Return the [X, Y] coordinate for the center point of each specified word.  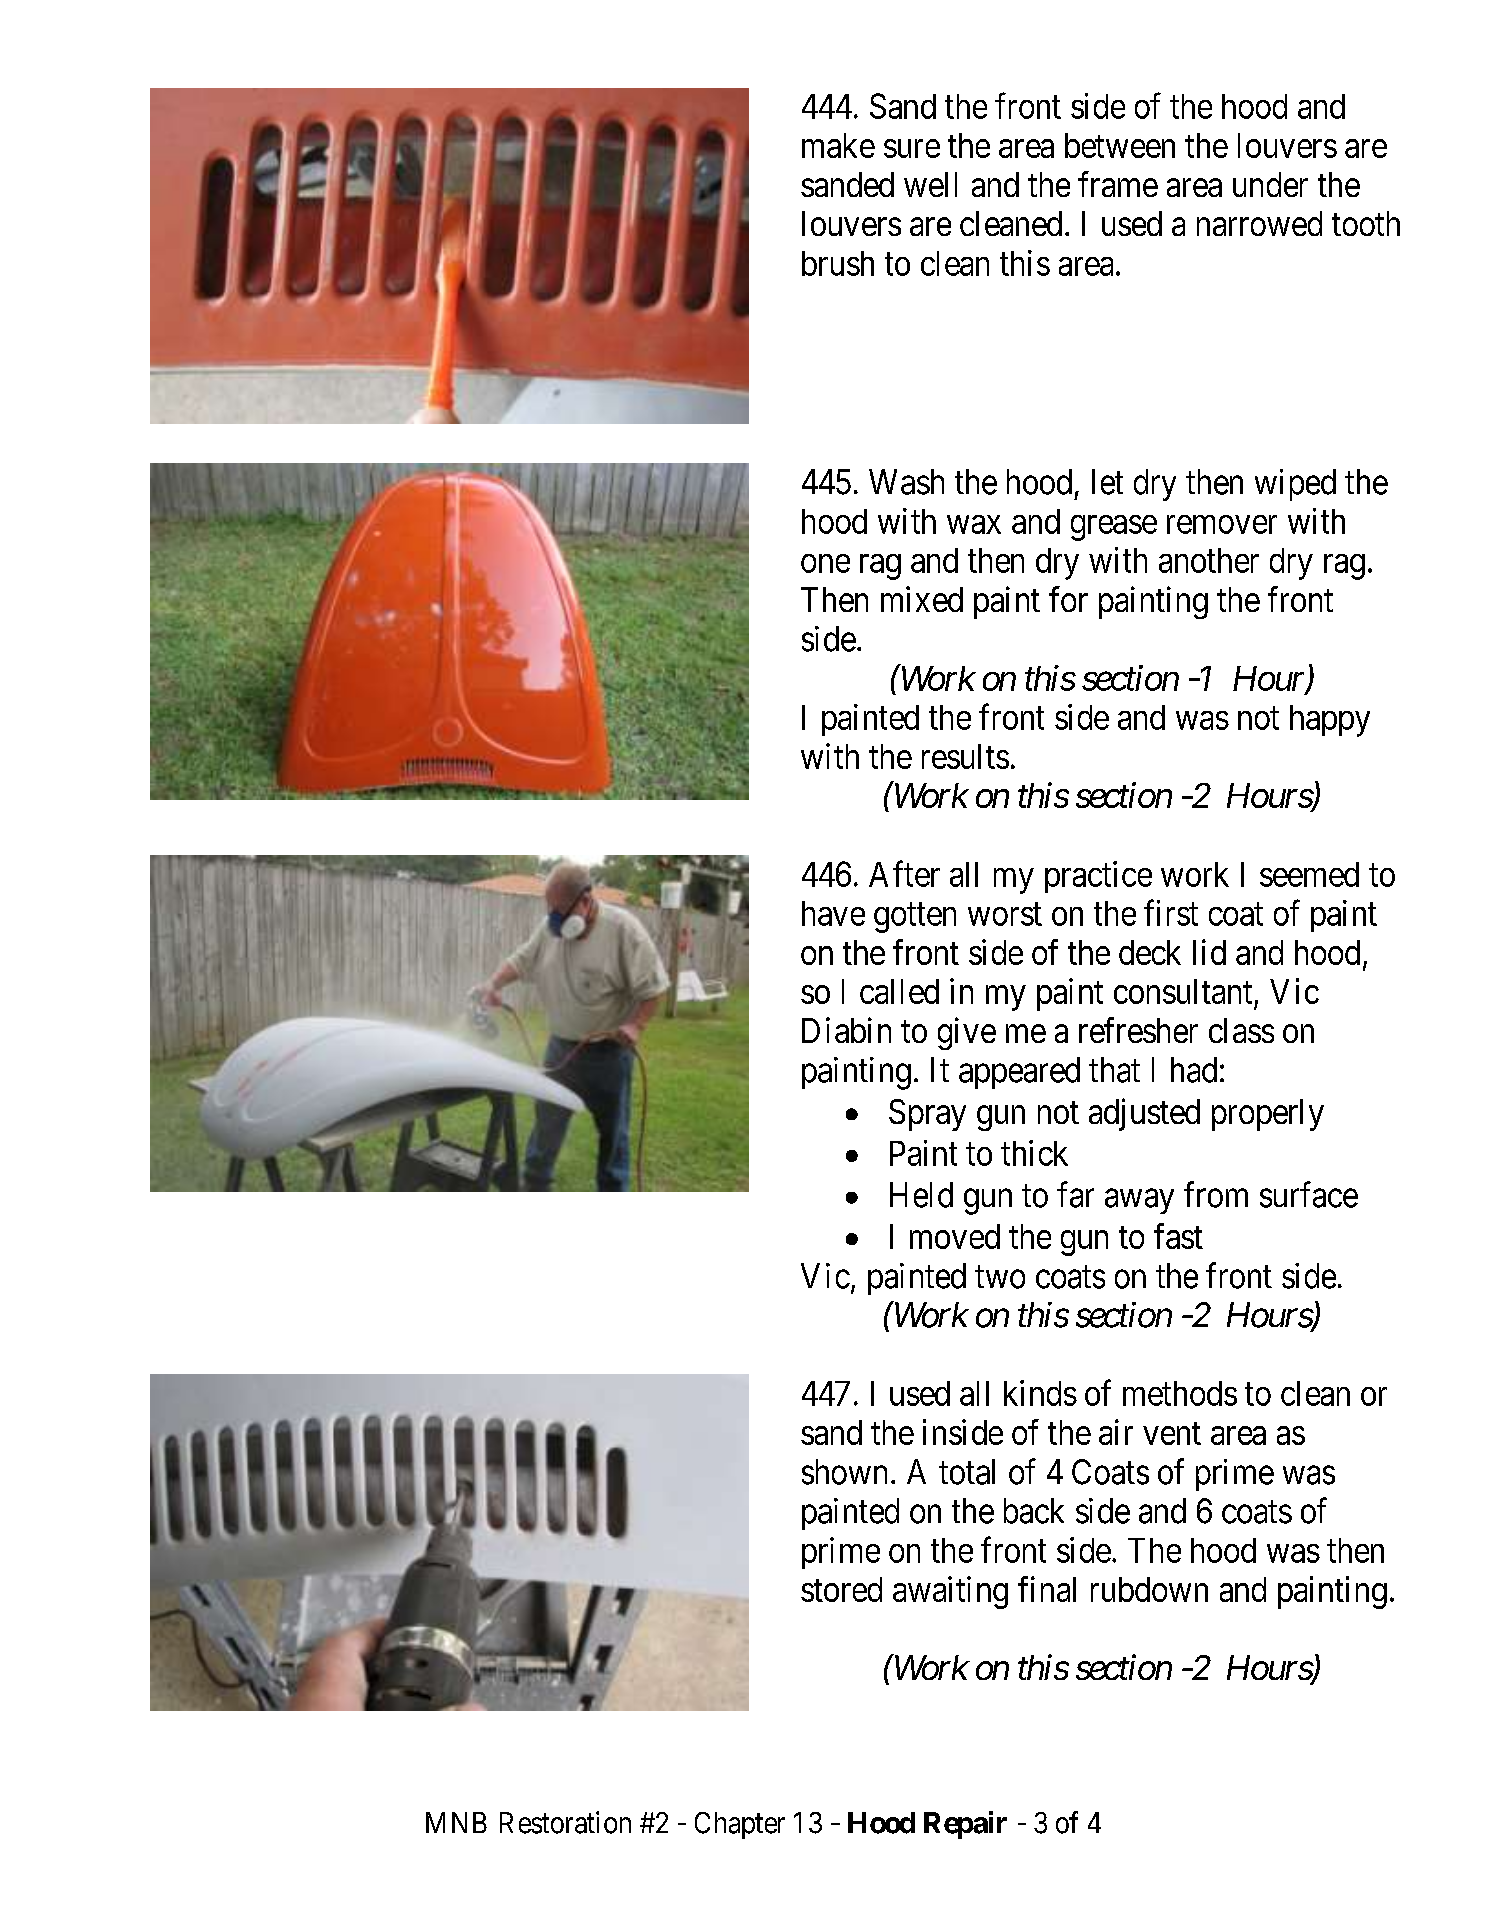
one [825, 563]
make [838, 145]
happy [1330, 721]
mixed [922, 599]
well [930, 184]
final [1047, 1589]
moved [955, 1236]
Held [921, 1195]
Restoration [565, 1822]
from [1216, 1194]
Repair [965, 1825]
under [1270, 184]
